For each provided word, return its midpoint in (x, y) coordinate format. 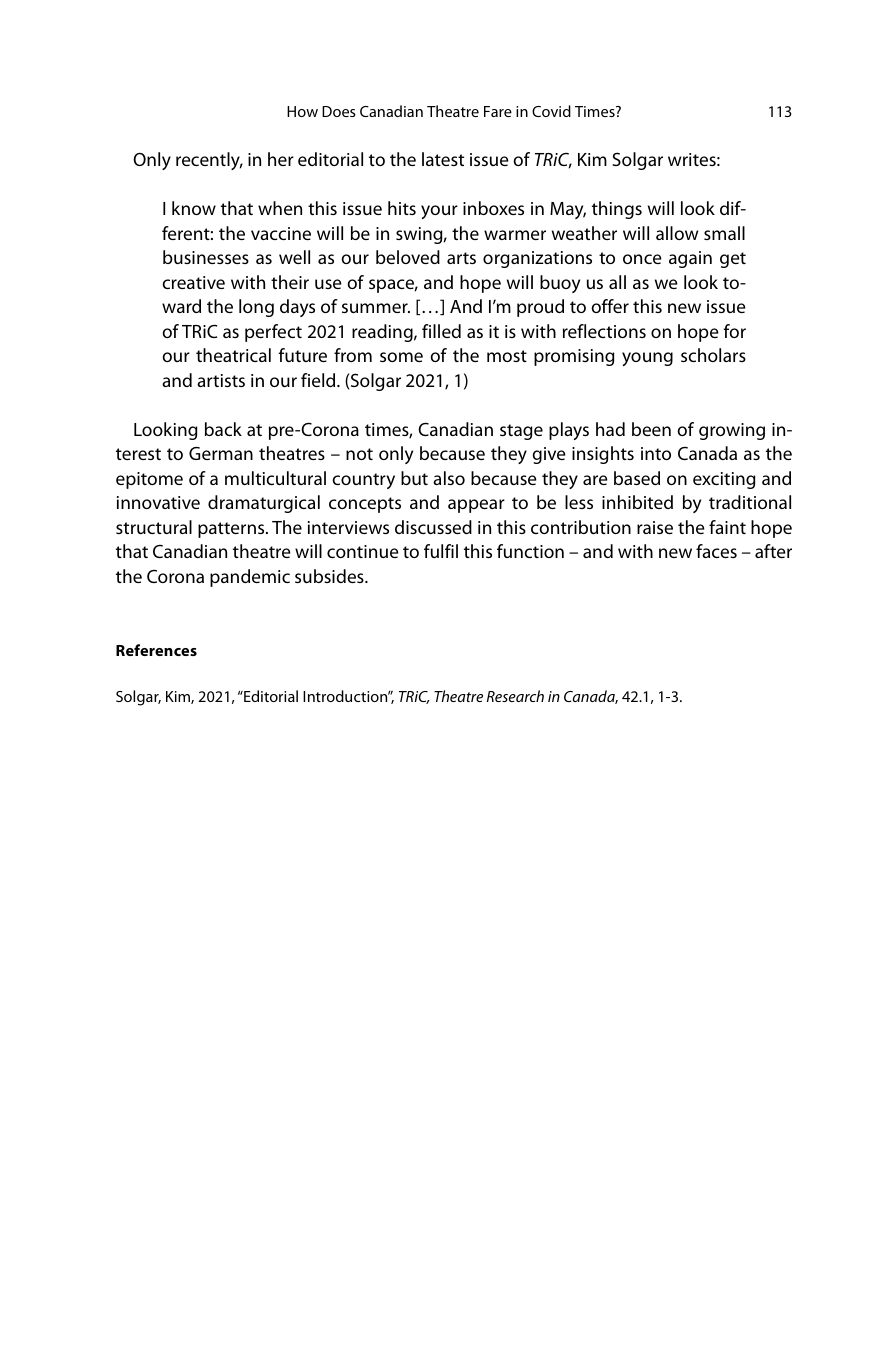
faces (716, 551)
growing (732, 431)
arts (461, 258)
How (302, 111)
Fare (498, 111)
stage (521, 432)
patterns (232, 530)
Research (515, 696)
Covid (551, 111)
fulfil (441, 551)
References (156, 650)
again (690, 259)
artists (221, 380)
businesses (206, 257)
